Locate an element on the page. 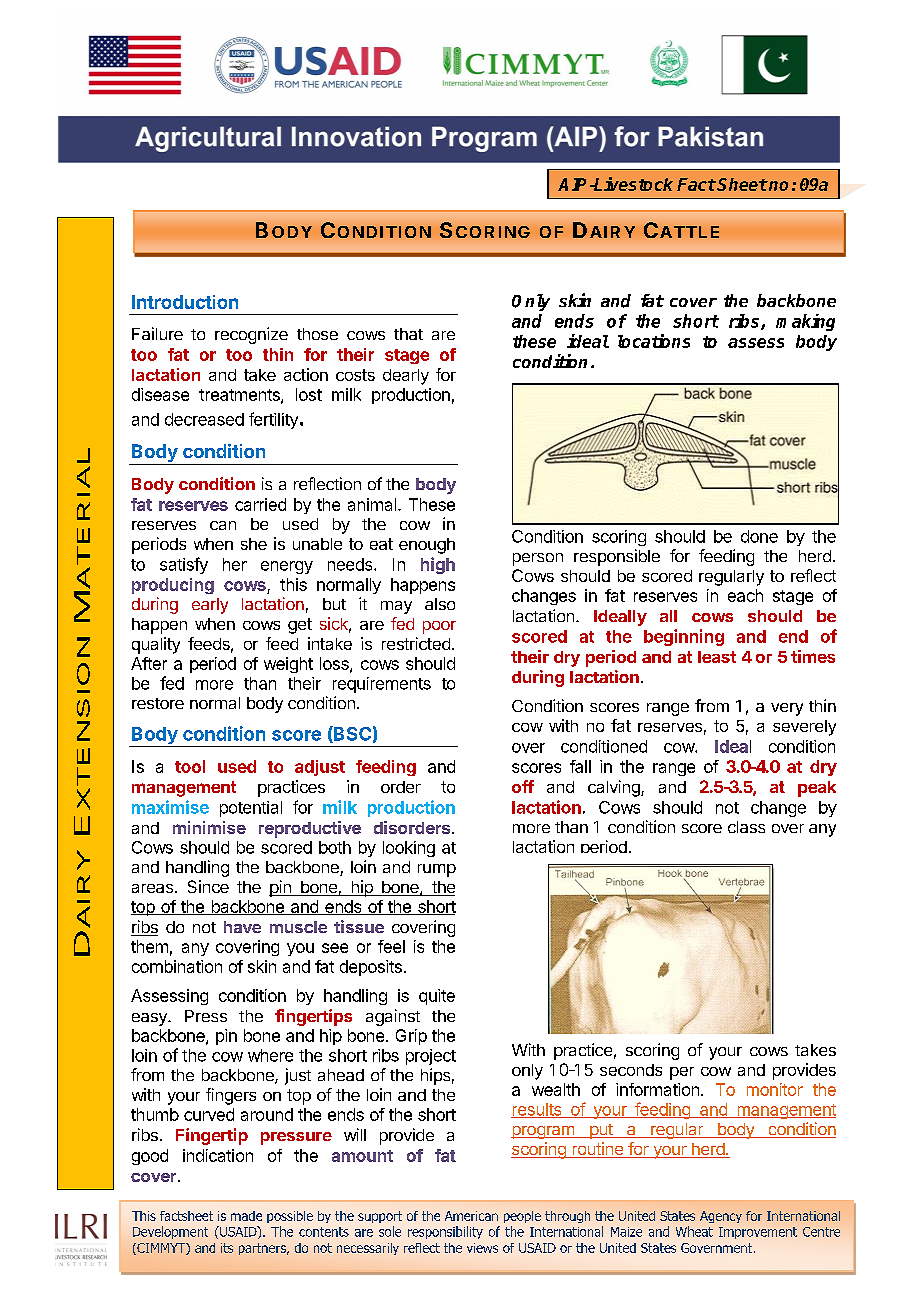  get is located at coordinates (300, 626).
